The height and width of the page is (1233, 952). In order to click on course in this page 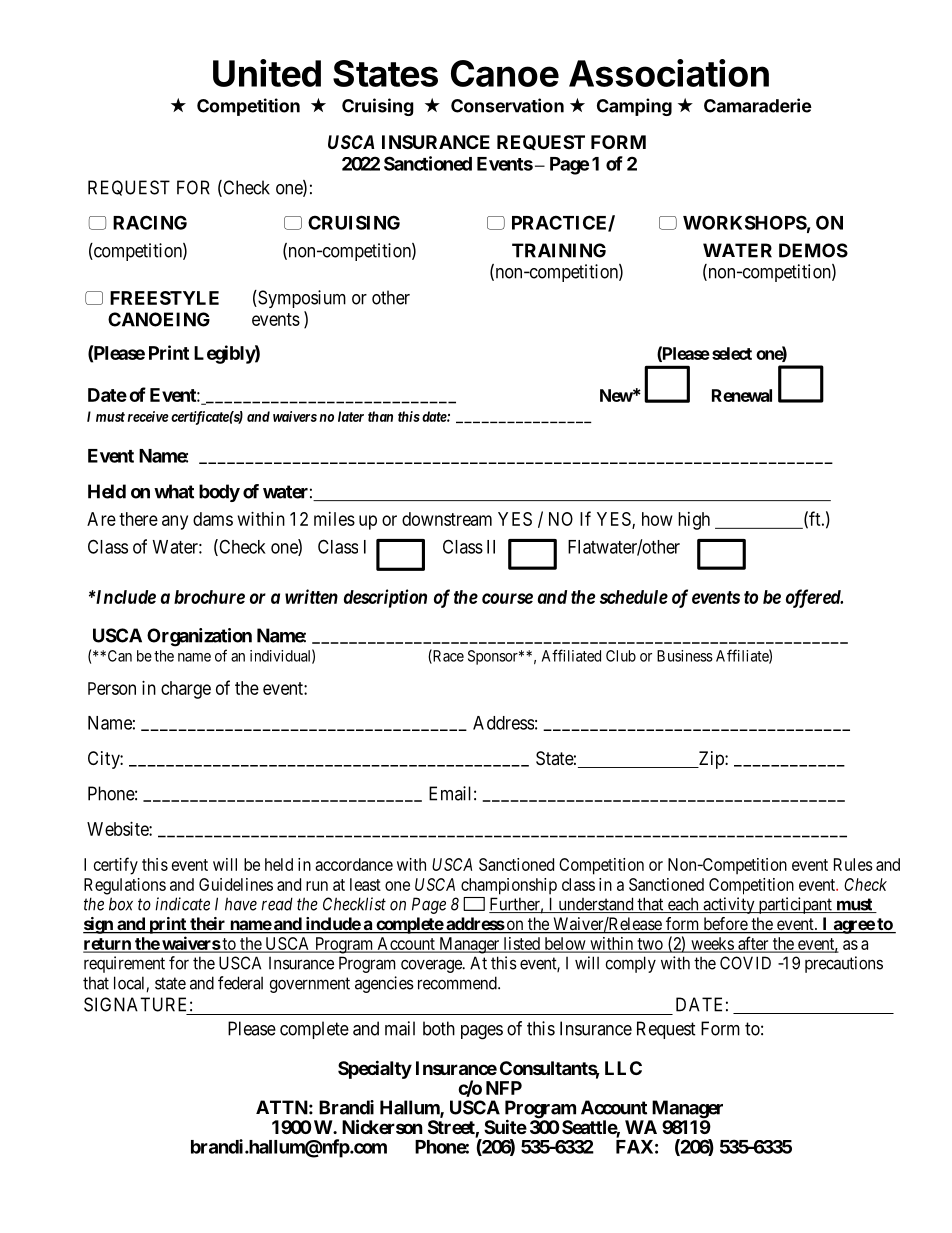, I will do `click(507, 598)`.
